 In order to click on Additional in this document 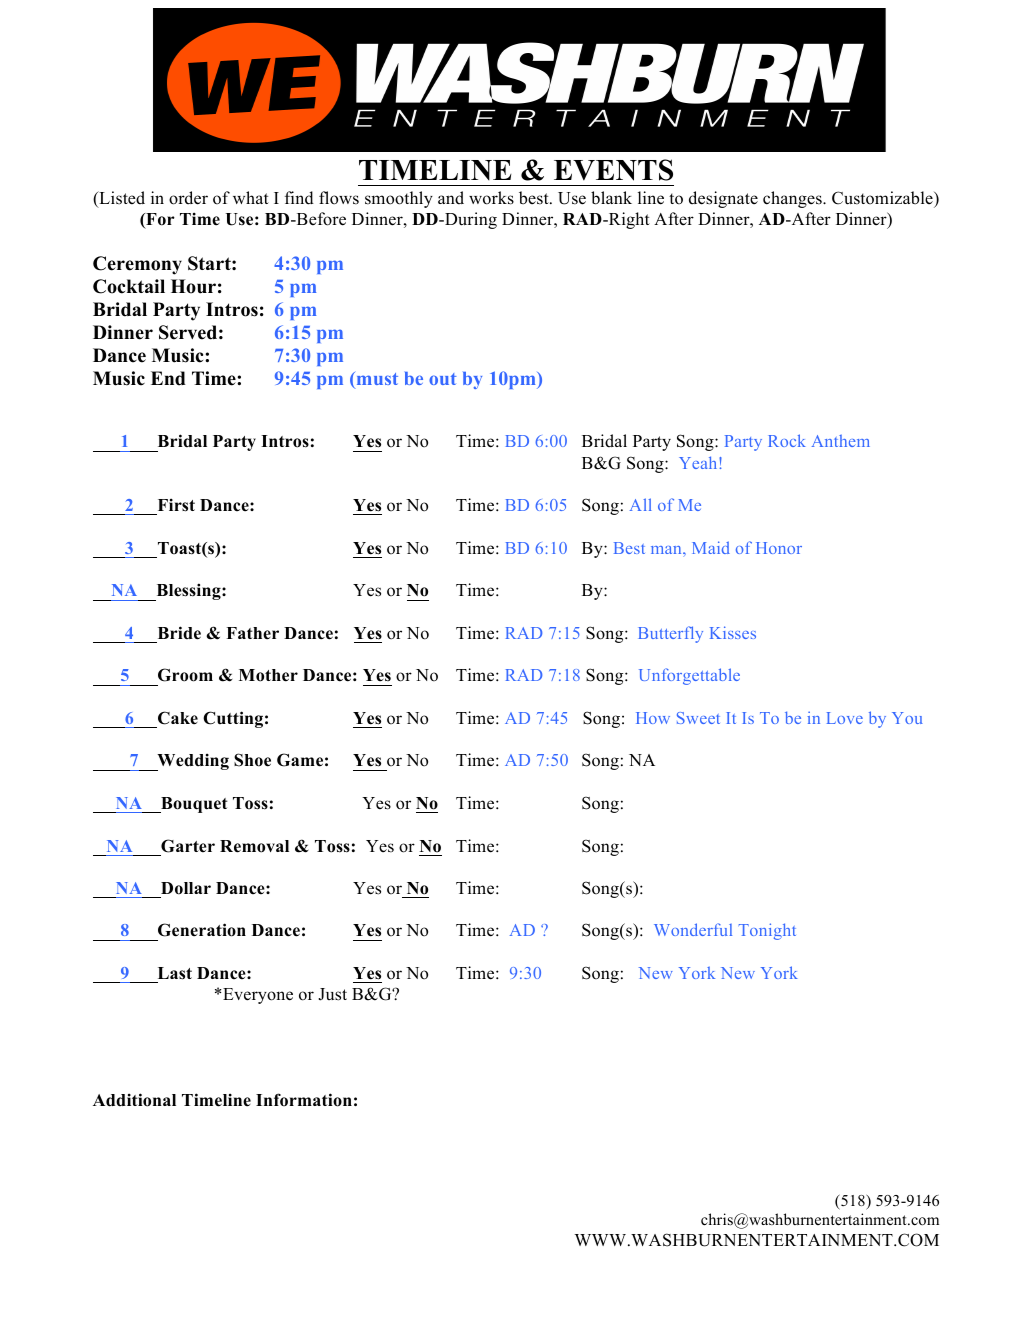, I will do `click(134, 1100)`.
